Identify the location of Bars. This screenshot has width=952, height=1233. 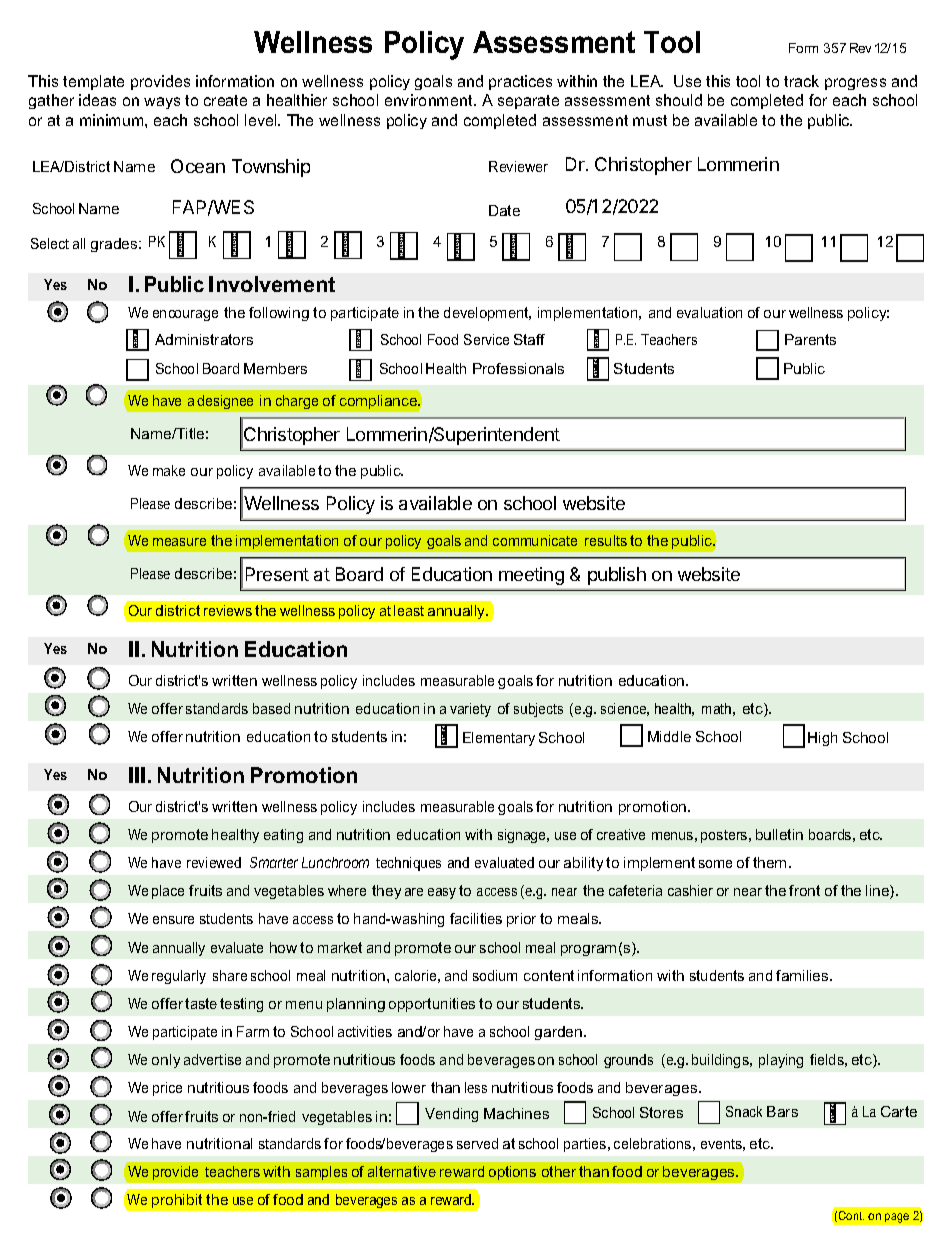
(782, 1111).
